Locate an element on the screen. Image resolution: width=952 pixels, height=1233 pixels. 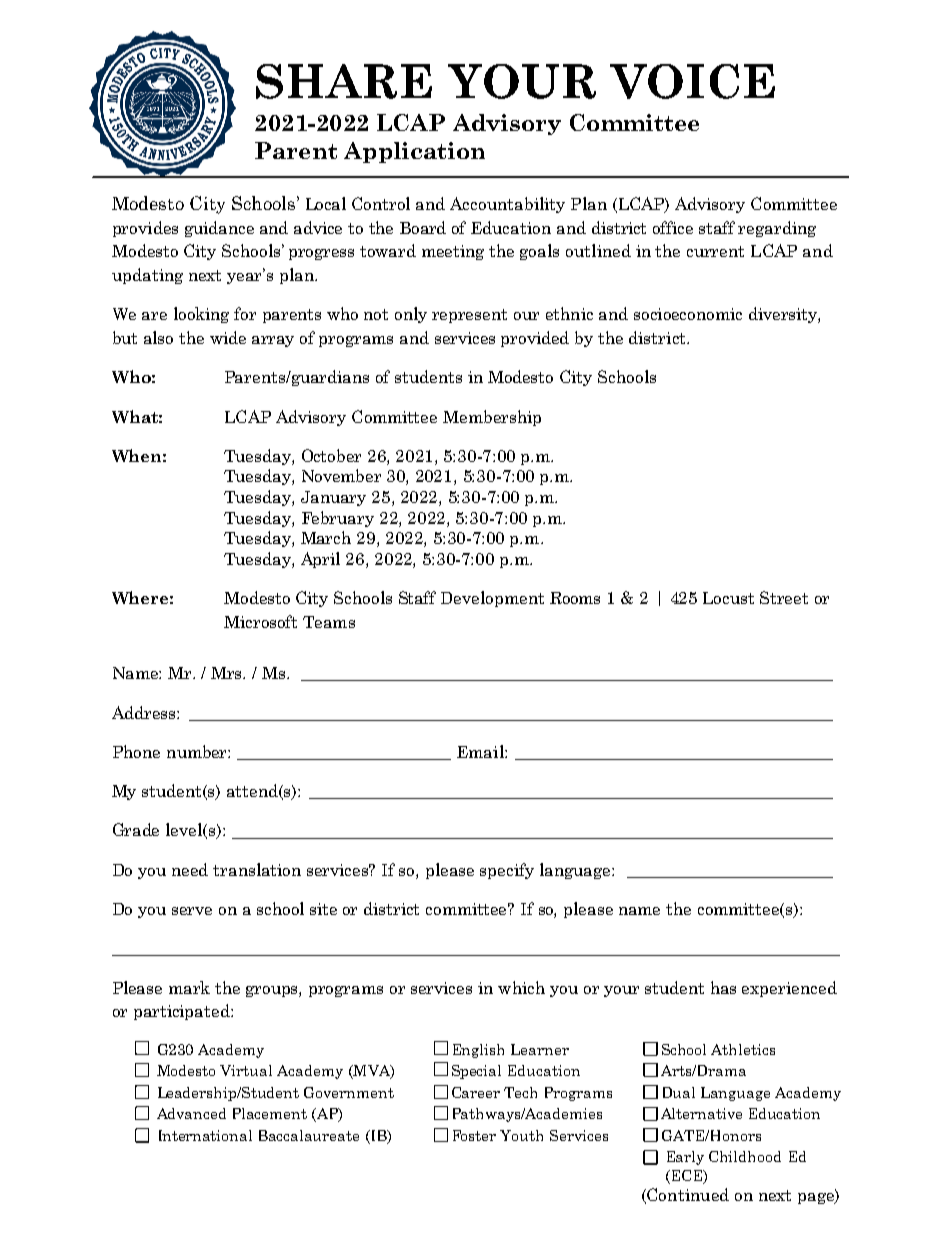
Development is located at coordinates (492, 599).
